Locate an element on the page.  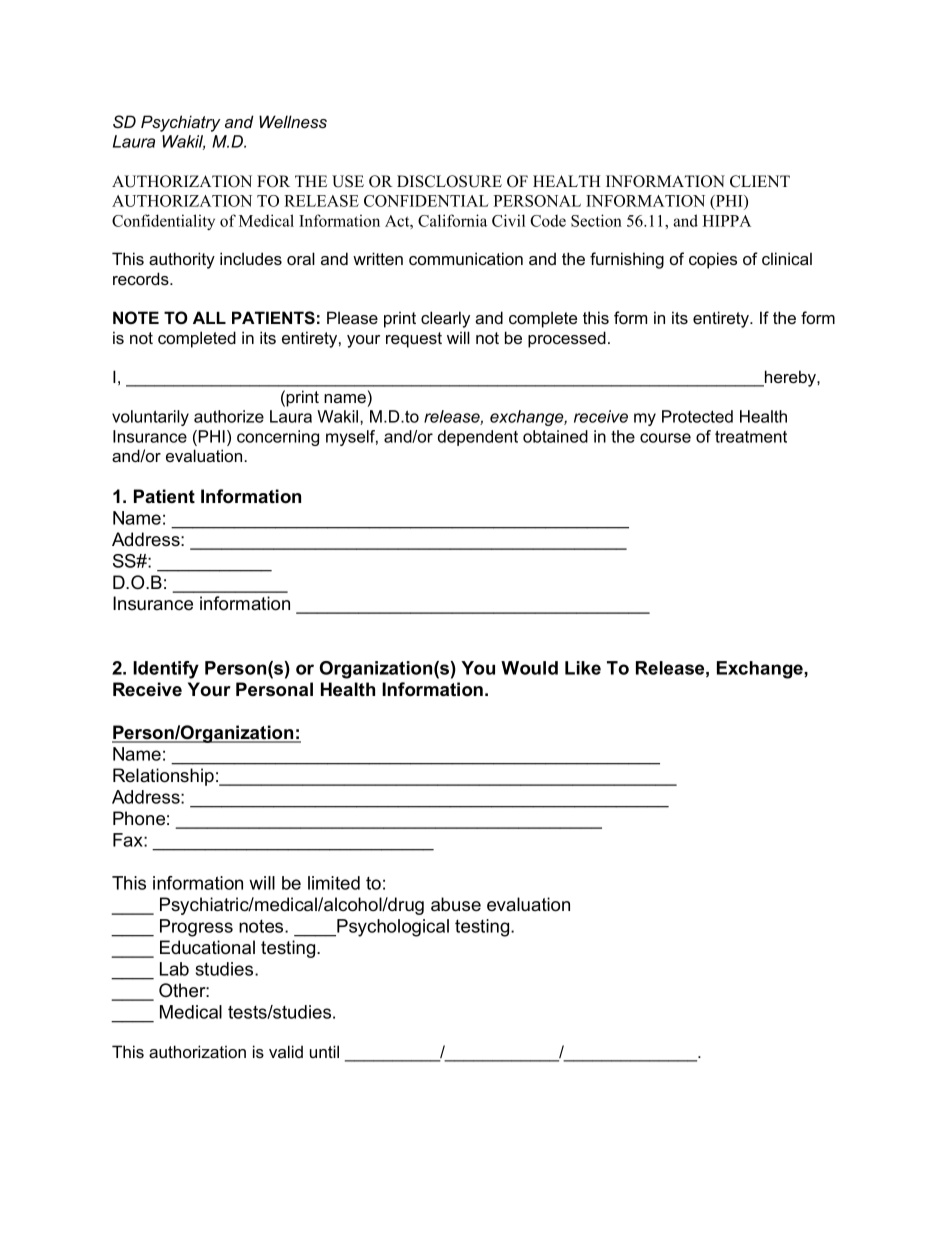
request is located at coordinates (414, 340).
